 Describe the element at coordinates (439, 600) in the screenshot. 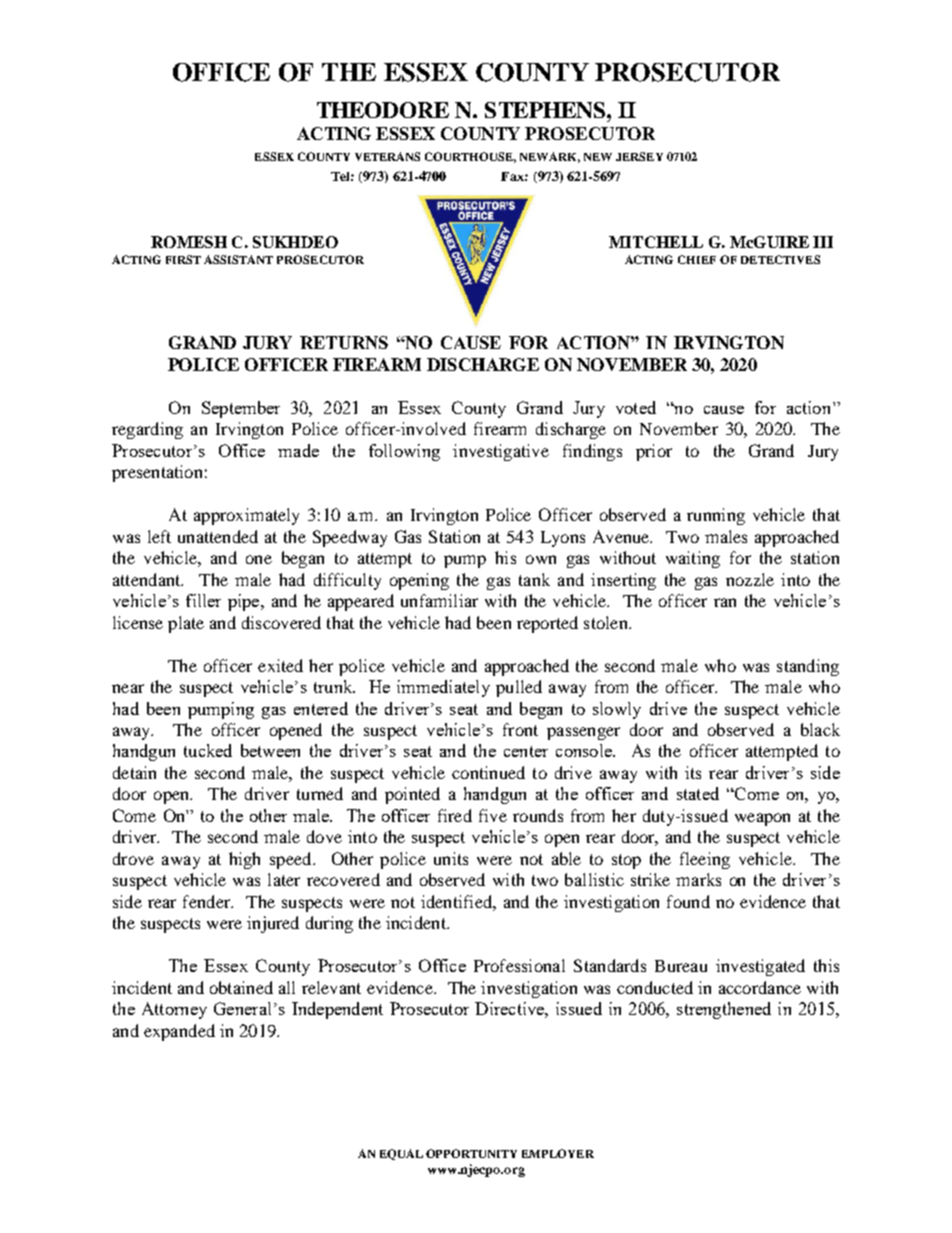

I see `unfamiliar` at that location.
